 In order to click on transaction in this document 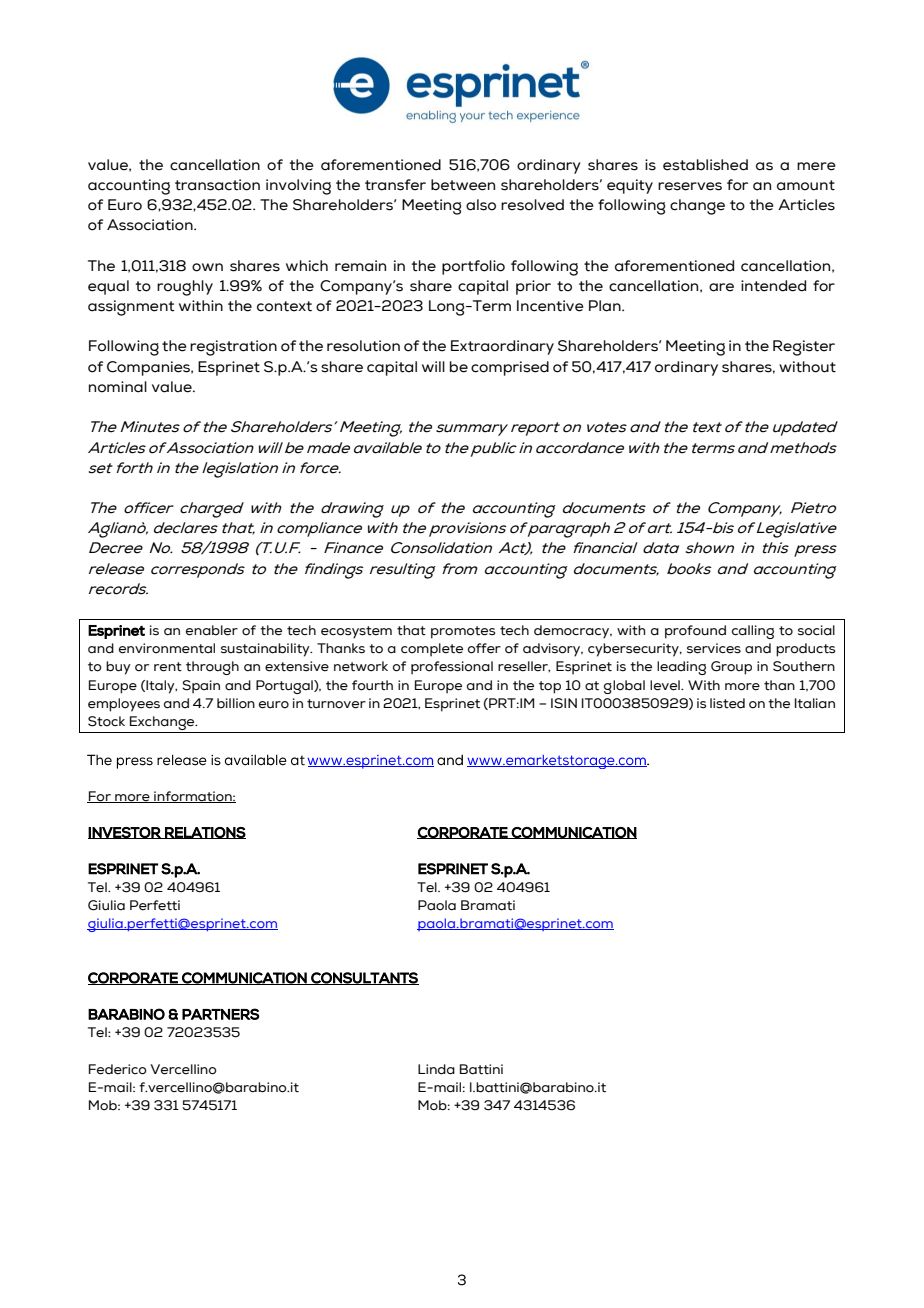, I will do `click(217, 185)`.
